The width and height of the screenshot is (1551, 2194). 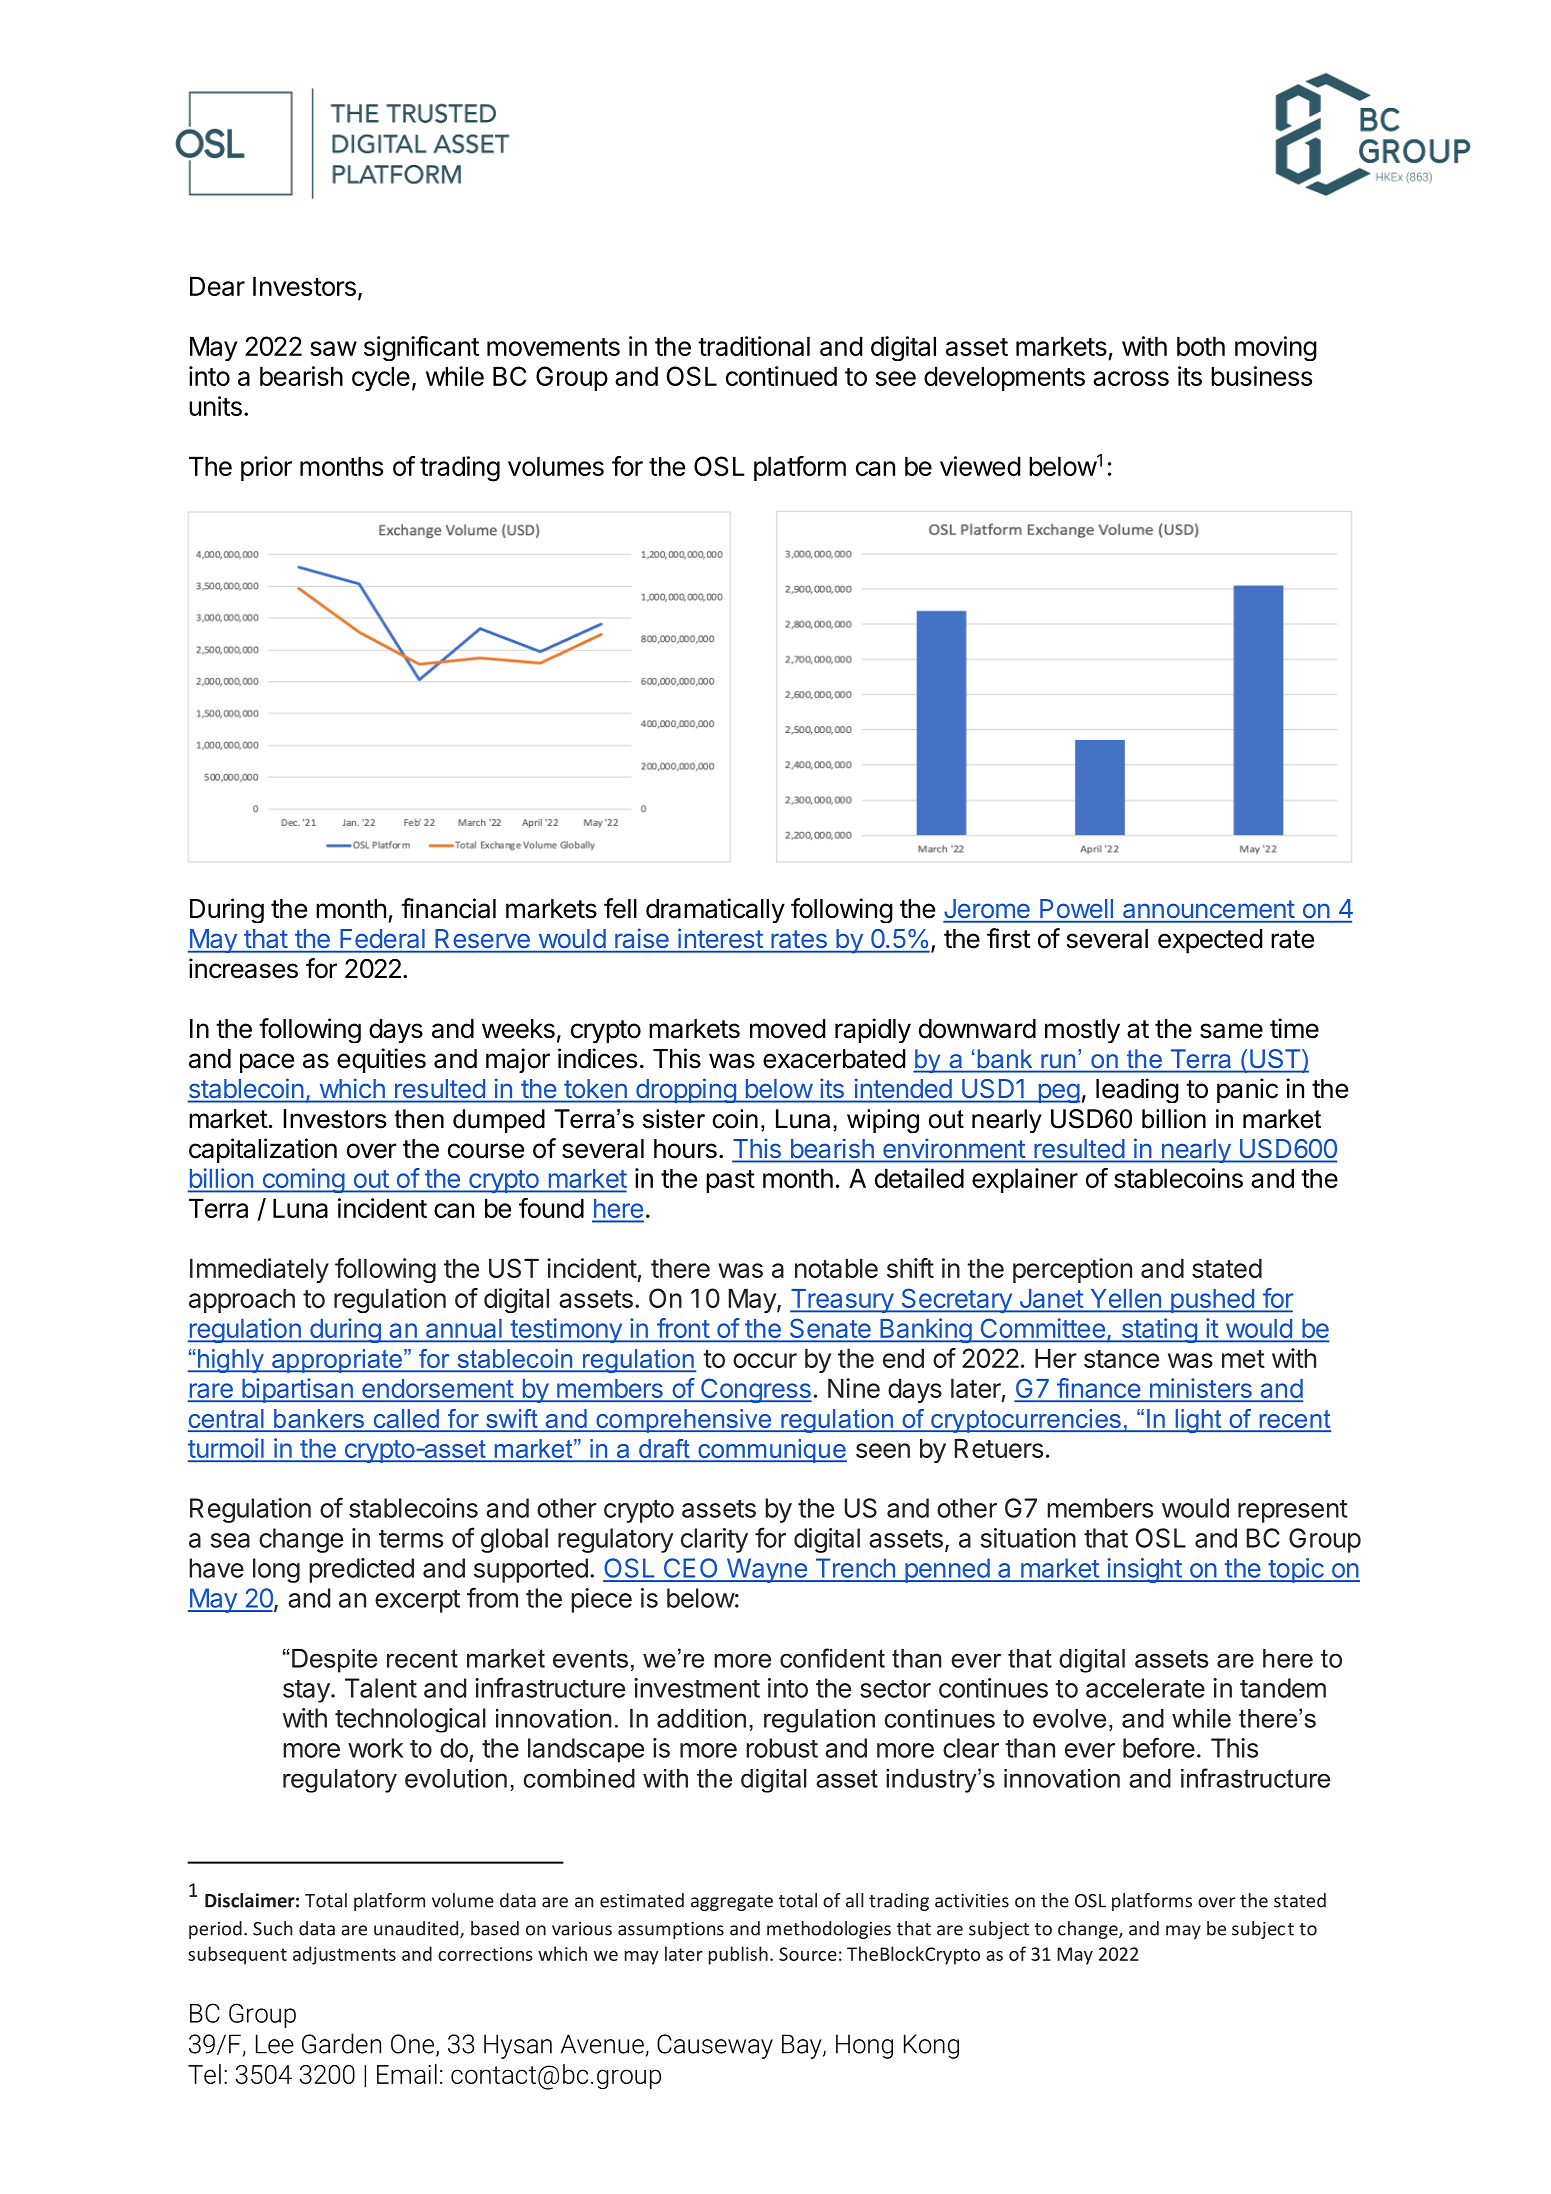 What do you see at coordinates (1198, 1421) in the screenshot?
I see `light` at bounding box center [1198, 1421].
